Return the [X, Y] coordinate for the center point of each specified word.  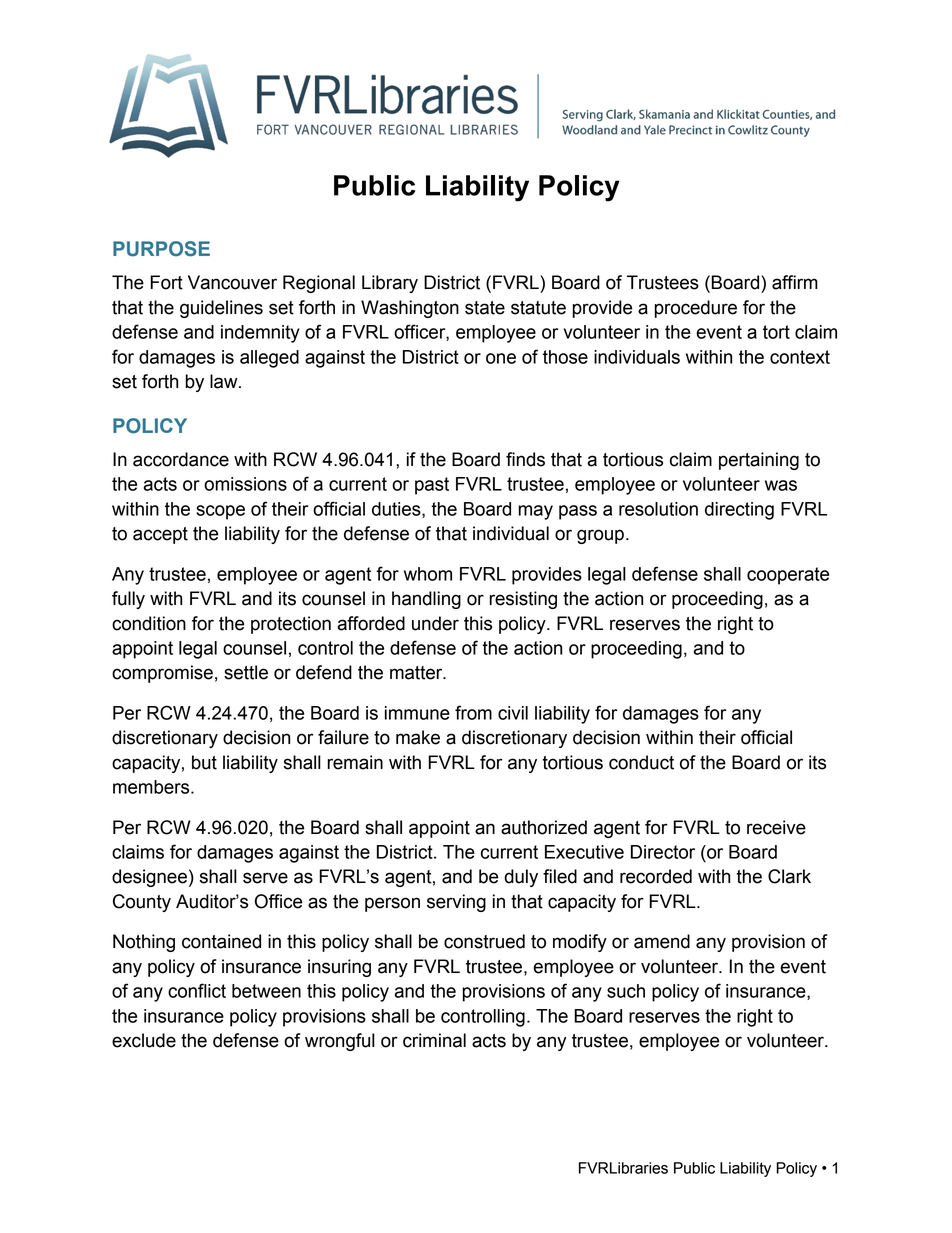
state [485, 308]
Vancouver [232, 282]
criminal [434, 1040]
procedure [696, 309]
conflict [197, 990]
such [626, 991]
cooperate [788, 576]
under [435, 623]
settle [246, 672]
